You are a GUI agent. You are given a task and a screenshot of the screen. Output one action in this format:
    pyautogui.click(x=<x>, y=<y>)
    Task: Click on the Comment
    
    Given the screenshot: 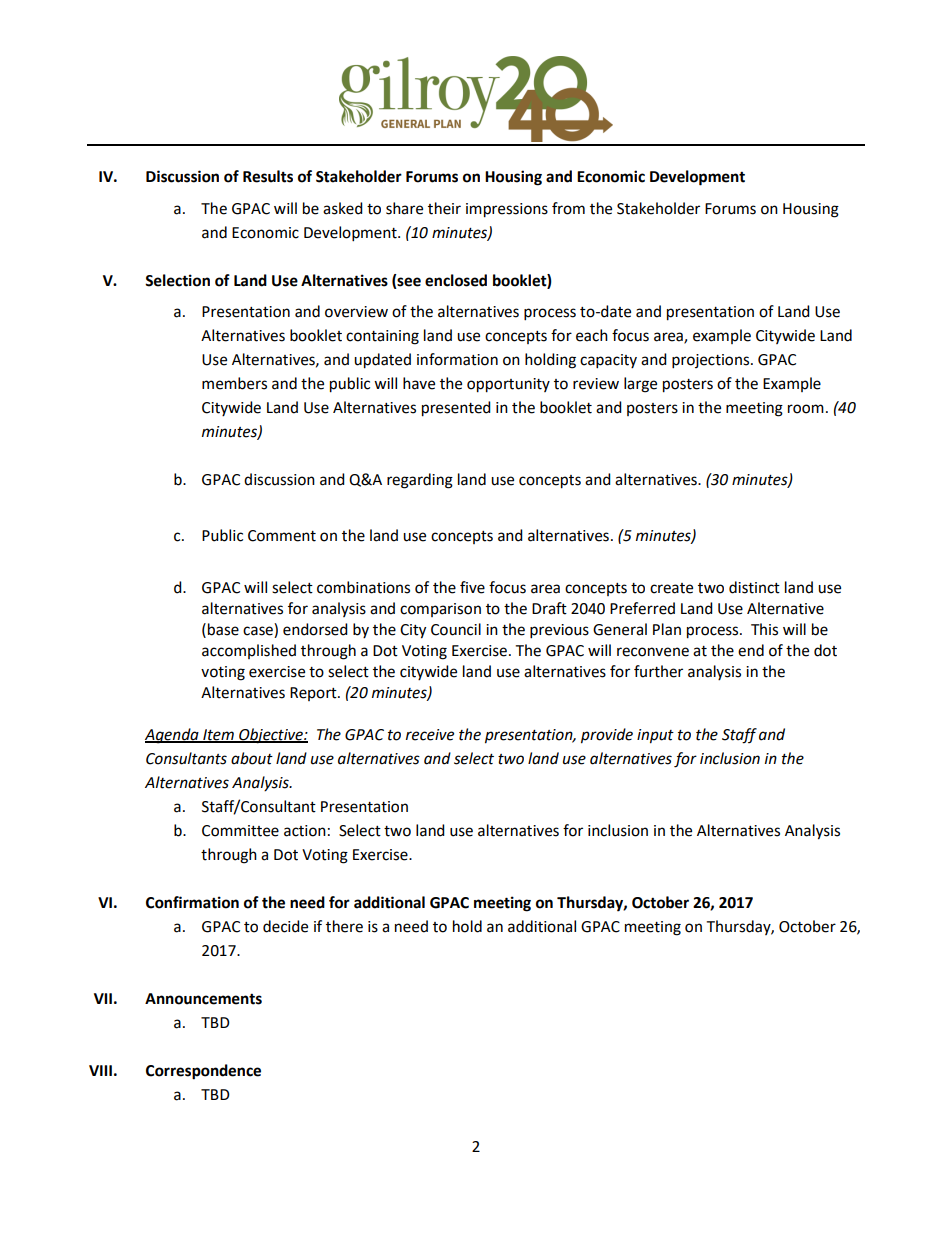 What is the action you would take?
    pyautogui.click(x=282, y=536)
